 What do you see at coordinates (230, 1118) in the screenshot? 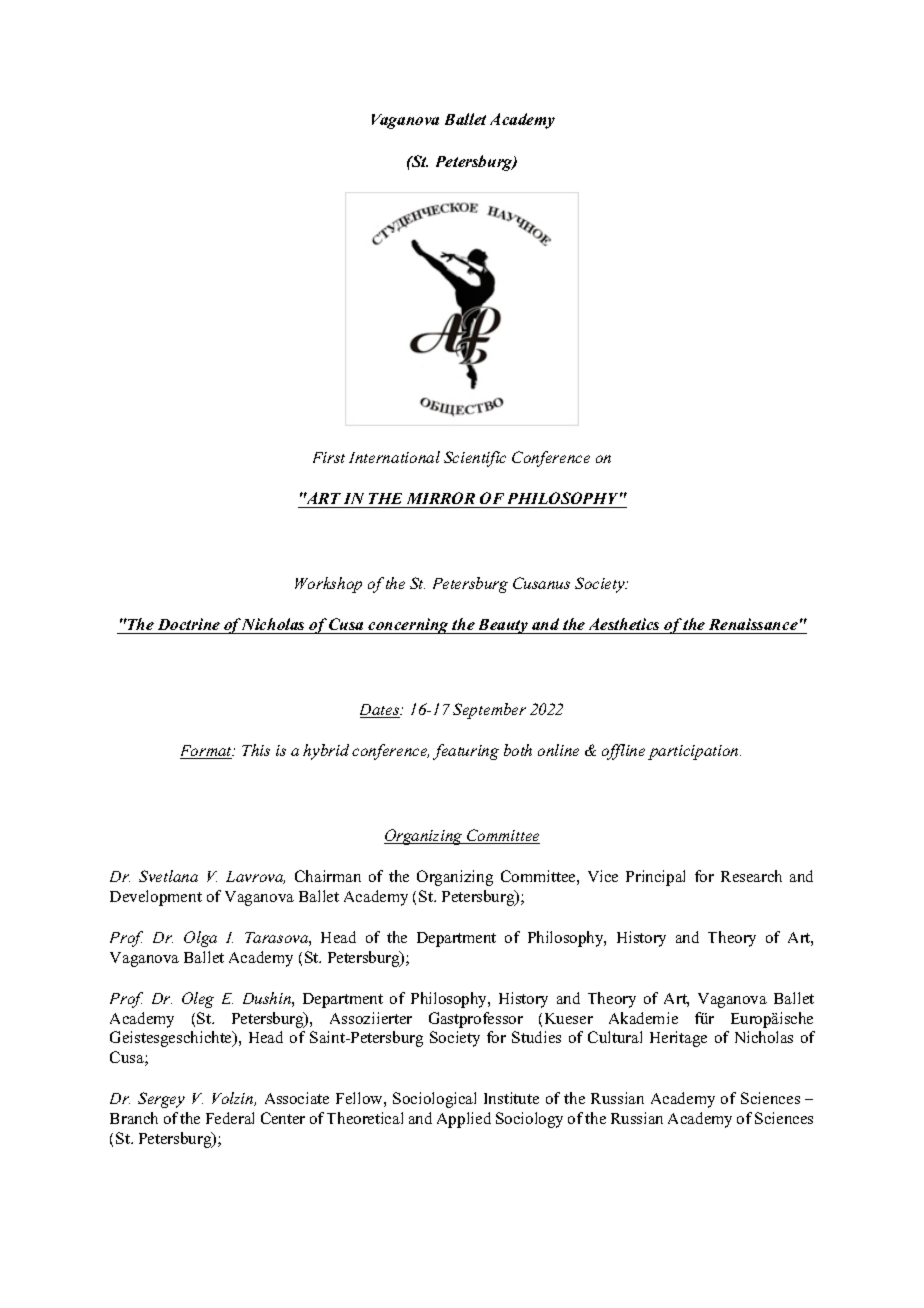
I see `Federal` at bounding box center [230, 1118].
